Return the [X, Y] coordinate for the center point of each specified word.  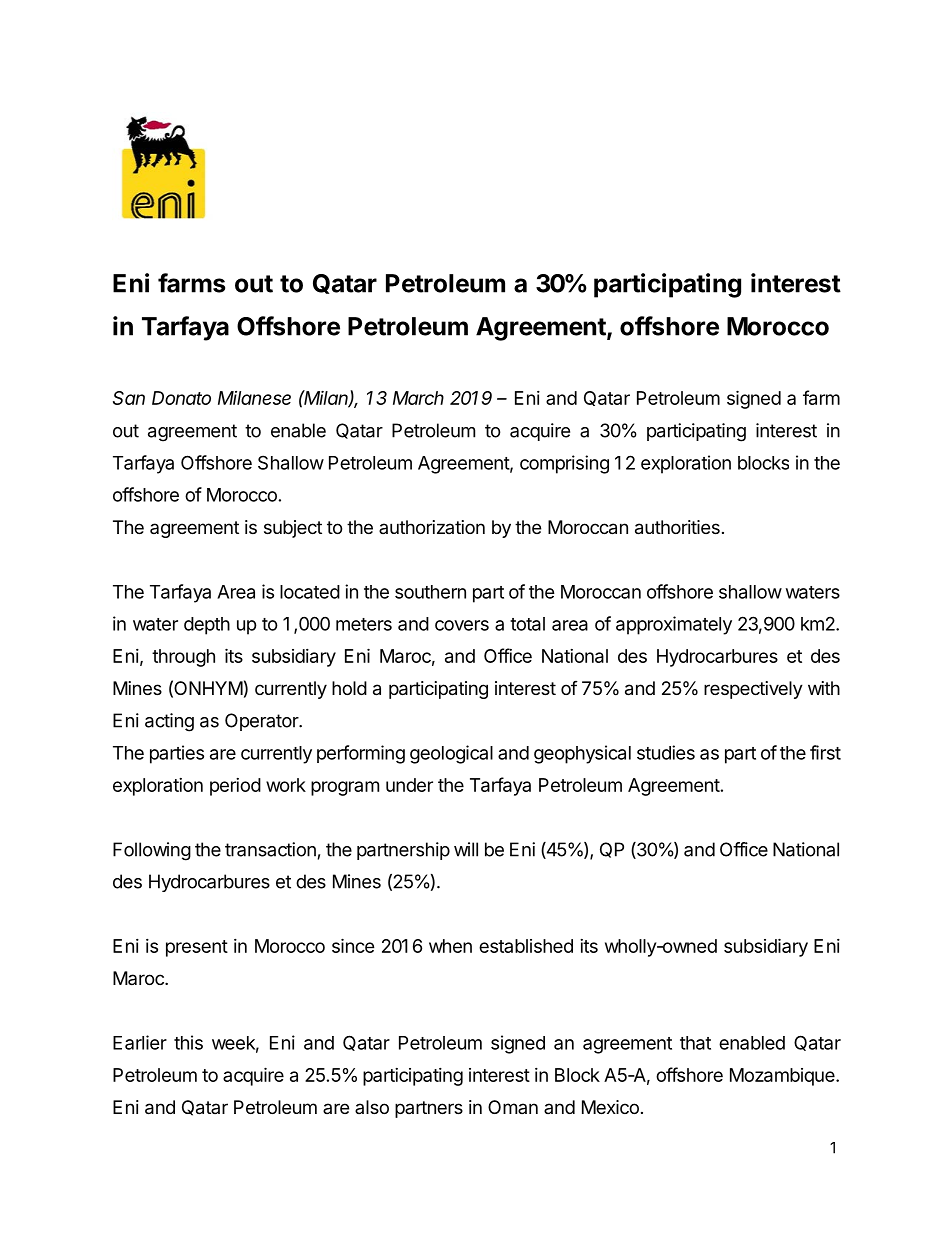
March [418, 398]
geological [451, 754]
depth [207, 626]
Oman [513, 1107]
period [235, 787]
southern [430, 592]
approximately [674, 625]
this [188, 1042]
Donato [181, 398]
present [197, 948]
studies [666, 752]
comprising [564, 464]
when [450, 946]
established [526, 946]
